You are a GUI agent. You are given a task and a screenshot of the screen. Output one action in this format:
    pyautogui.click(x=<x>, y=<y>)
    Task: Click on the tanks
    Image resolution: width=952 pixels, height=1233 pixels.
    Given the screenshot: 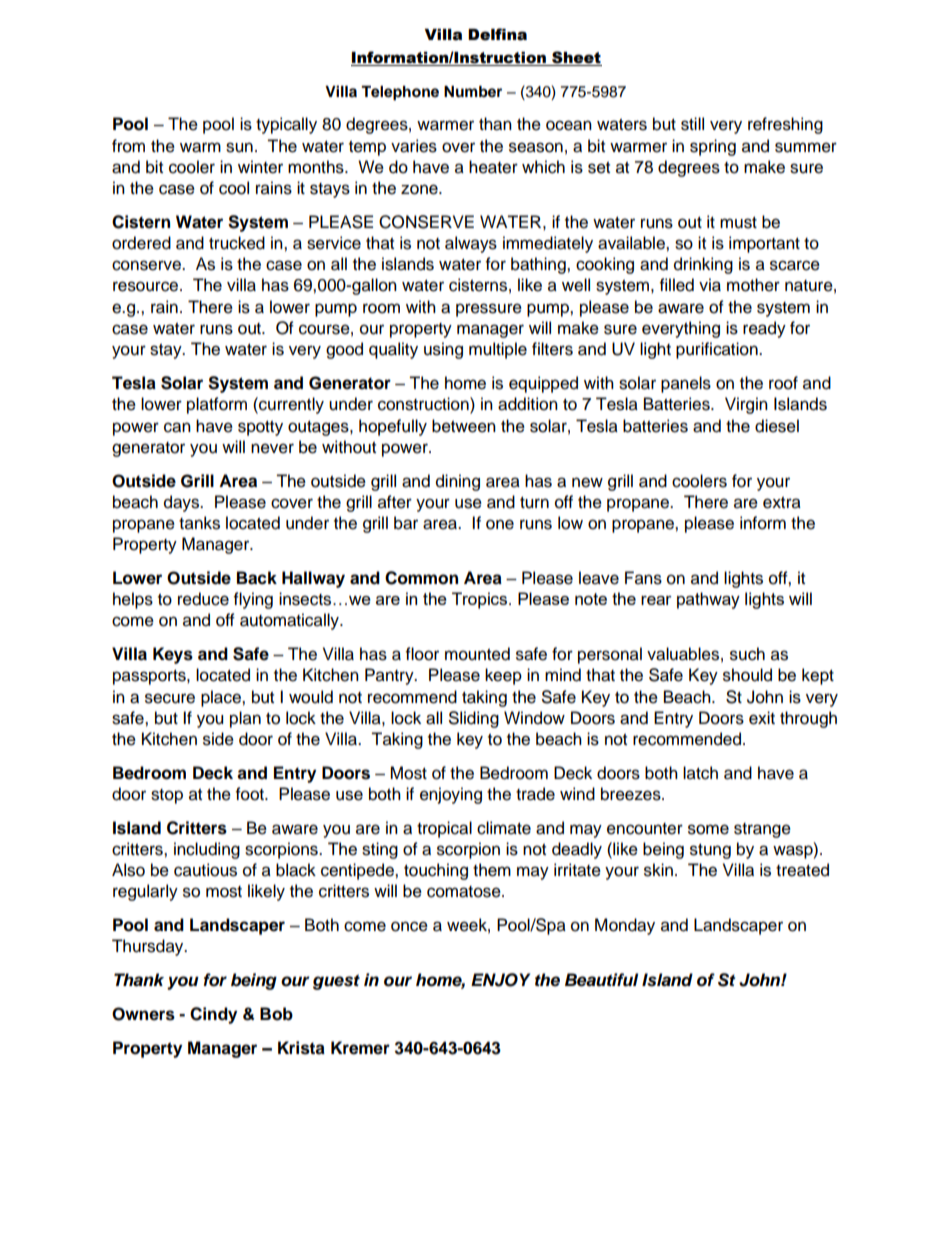 What is the action you would take?
    pyautogui.click(x=199, y=523)
